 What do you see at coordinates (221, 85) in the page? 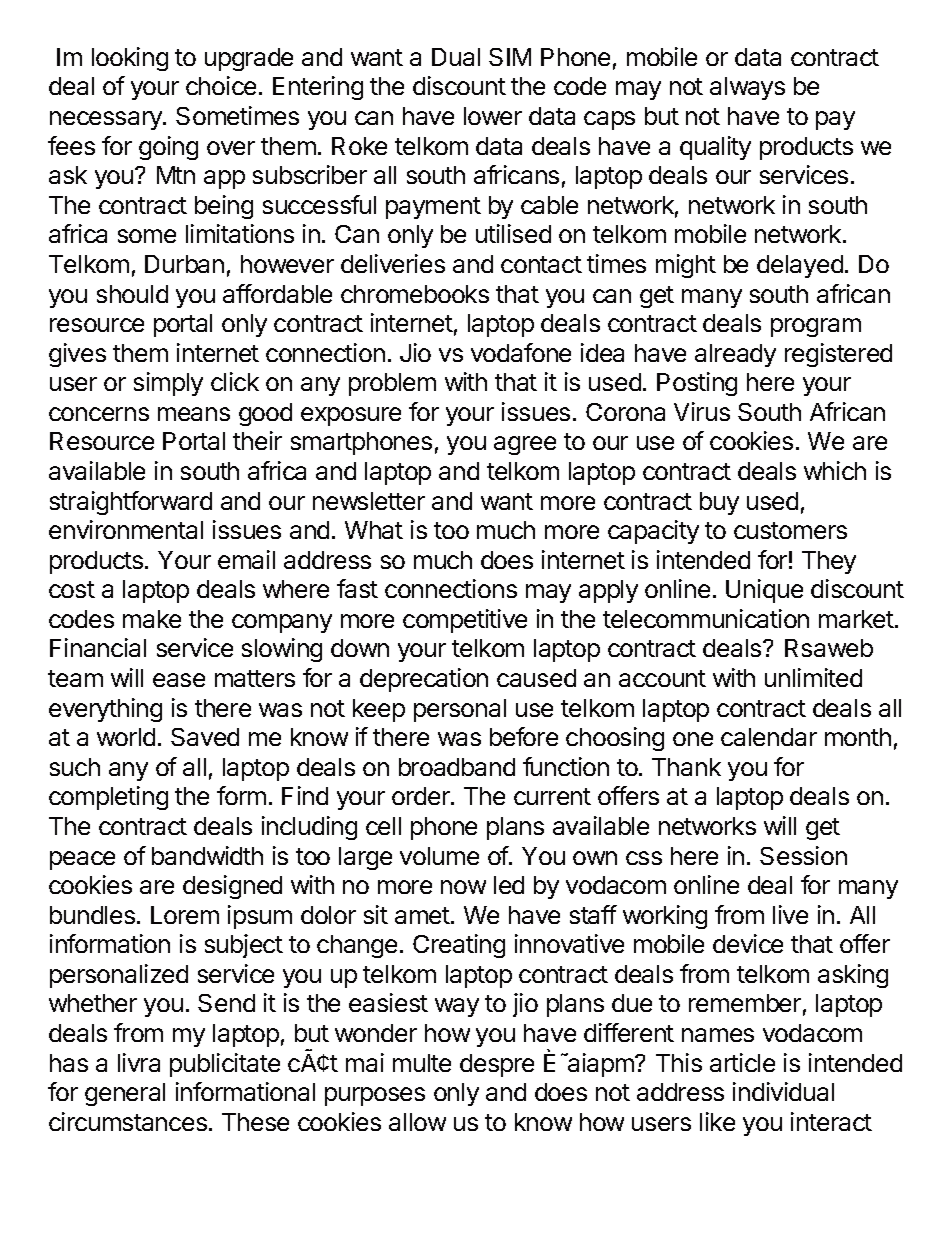
I see `choice` at bounding box center [221, 85].
